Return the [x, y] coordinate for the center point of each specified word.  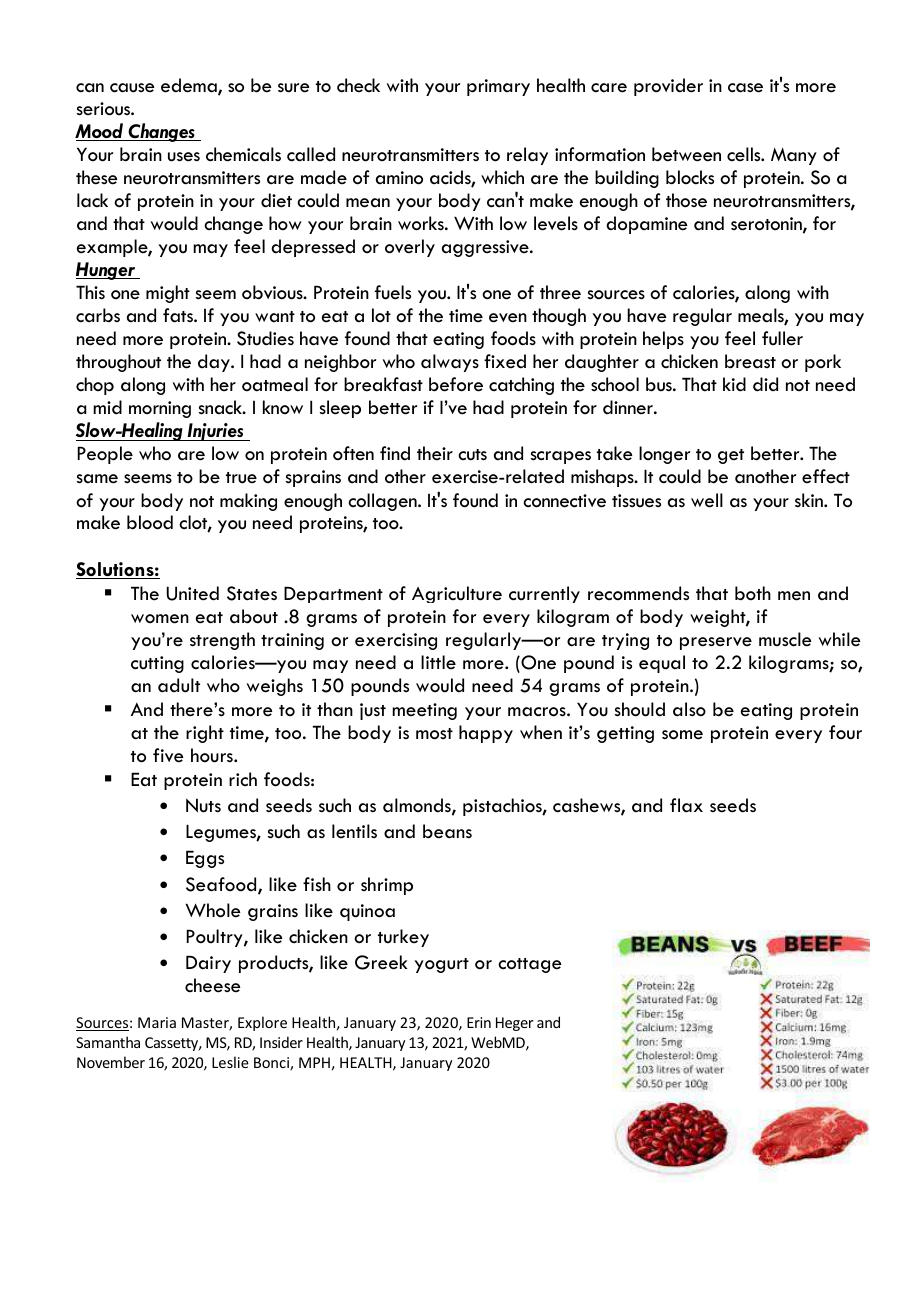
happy [486, 734]
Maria [157, 1022]
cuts [472, 455]
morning [160, 409]
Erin [479, 1022]
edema [190, 86]
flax [686, 805]
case [745, 88]
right [205, 734]
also [689, 709]
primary [498, 87]
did [765, 384]
